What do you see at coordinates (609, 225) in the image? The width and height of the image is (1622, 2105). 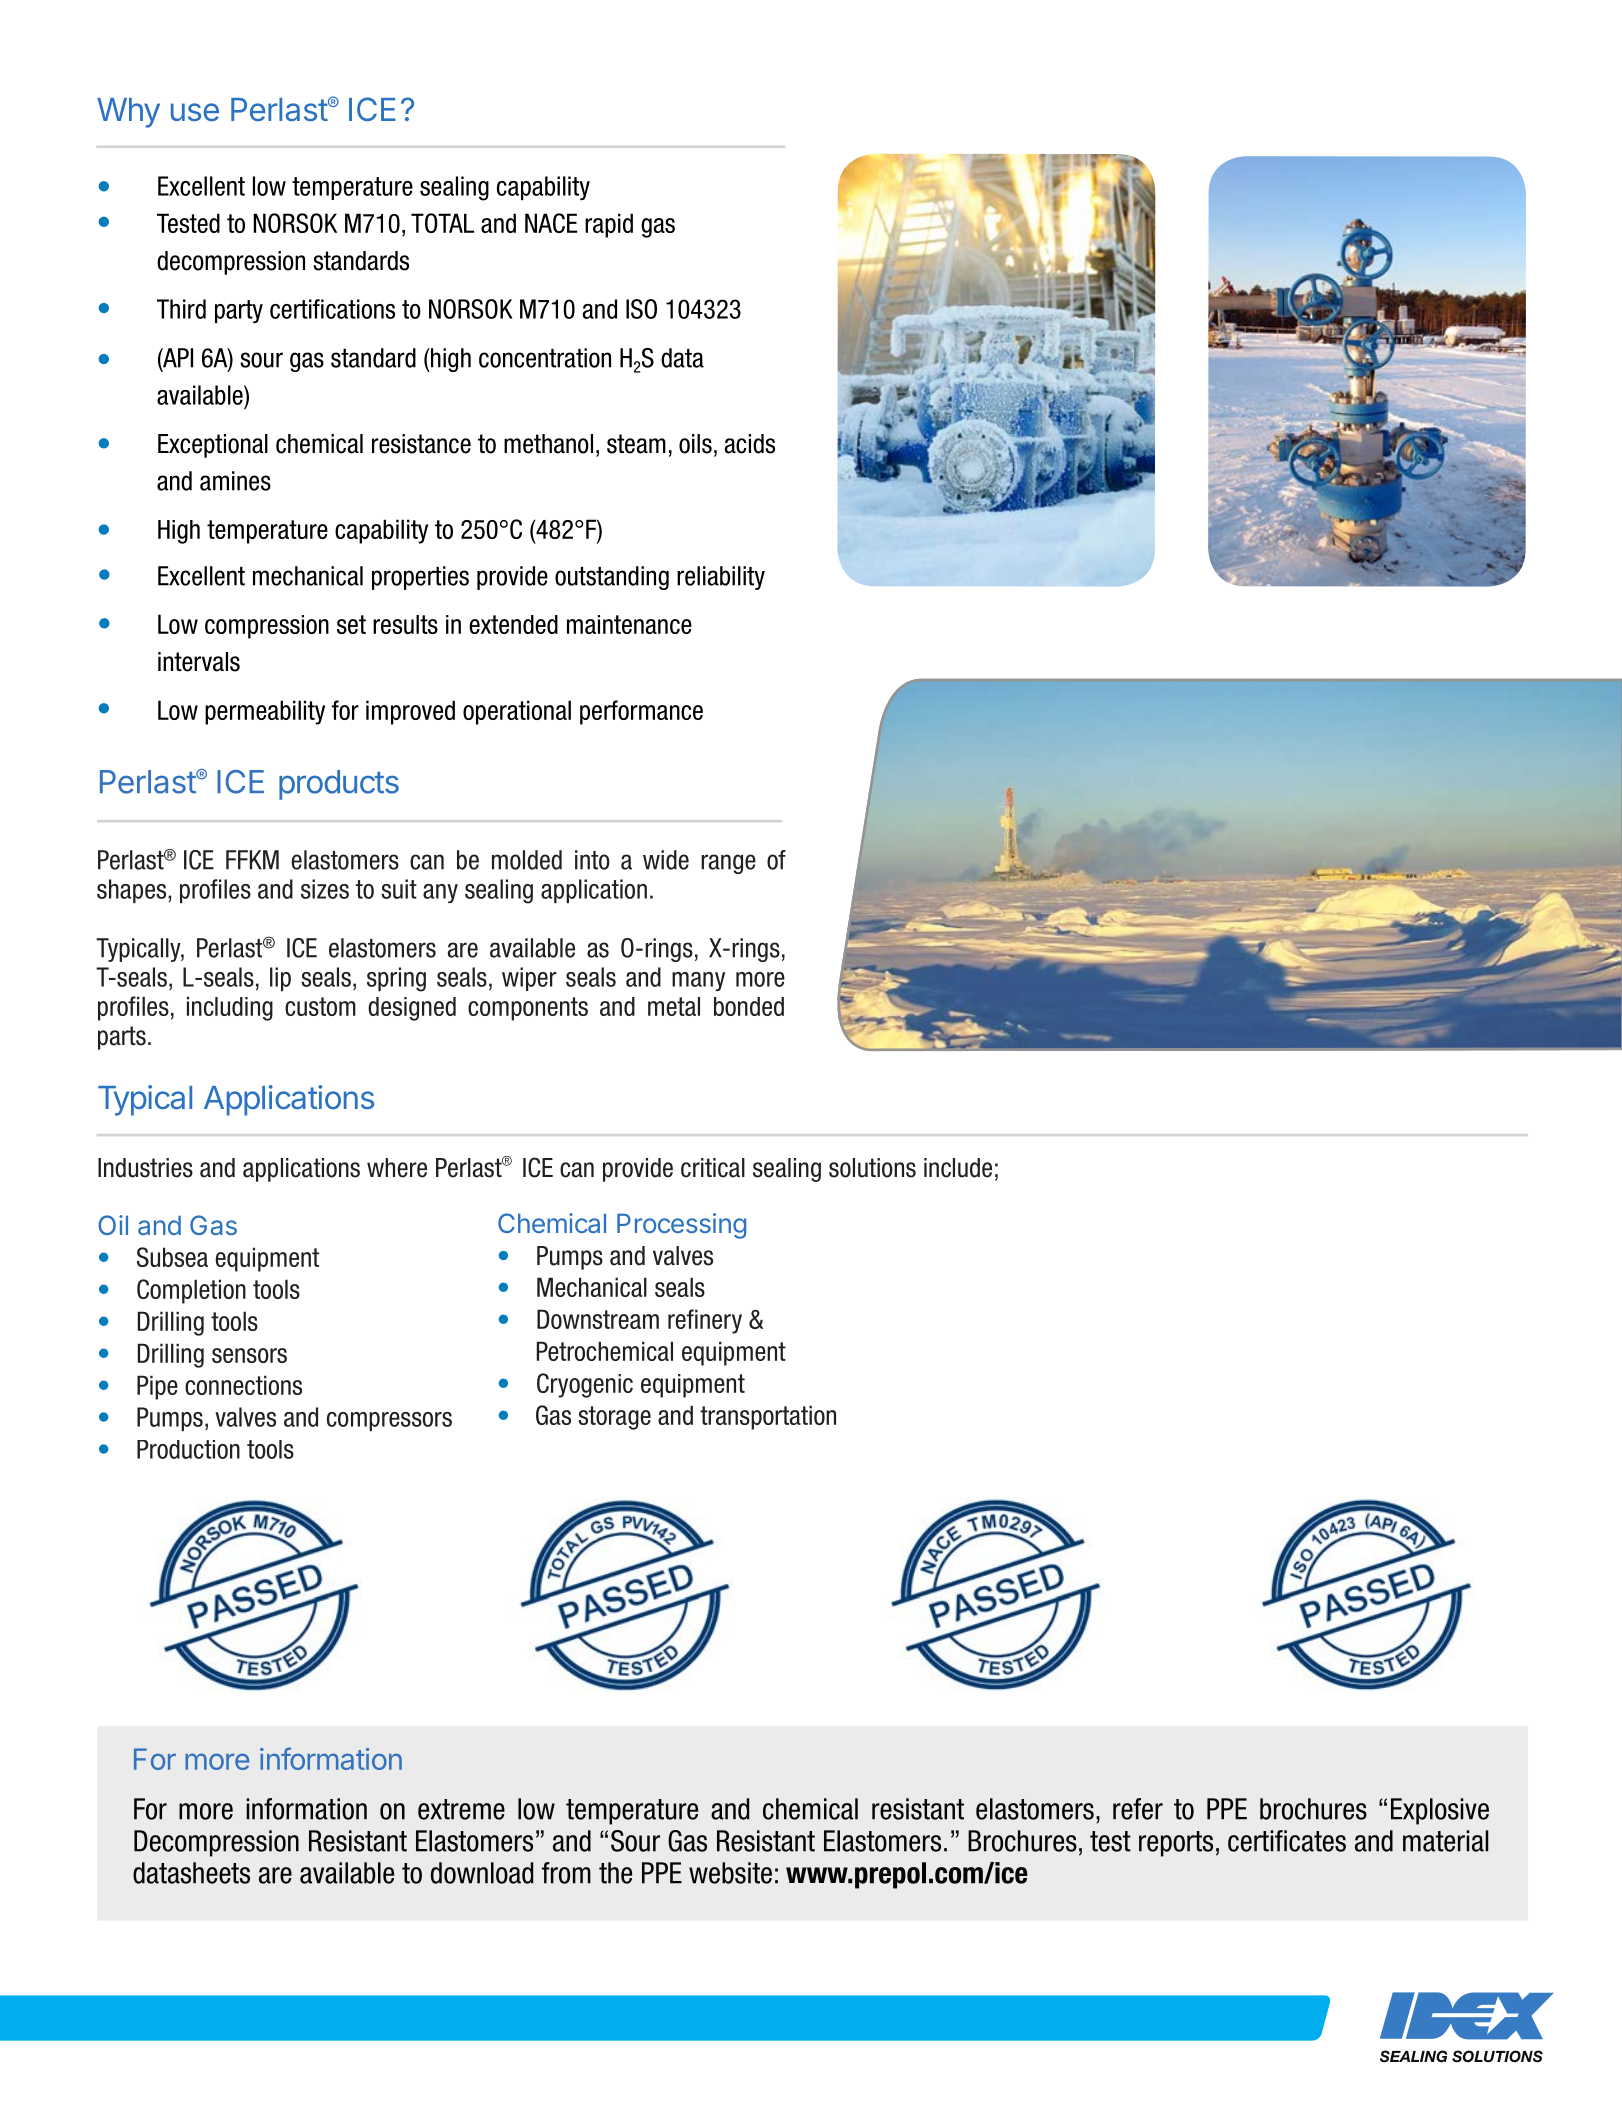 I see `rapid` at bounding box center [609, 225].
